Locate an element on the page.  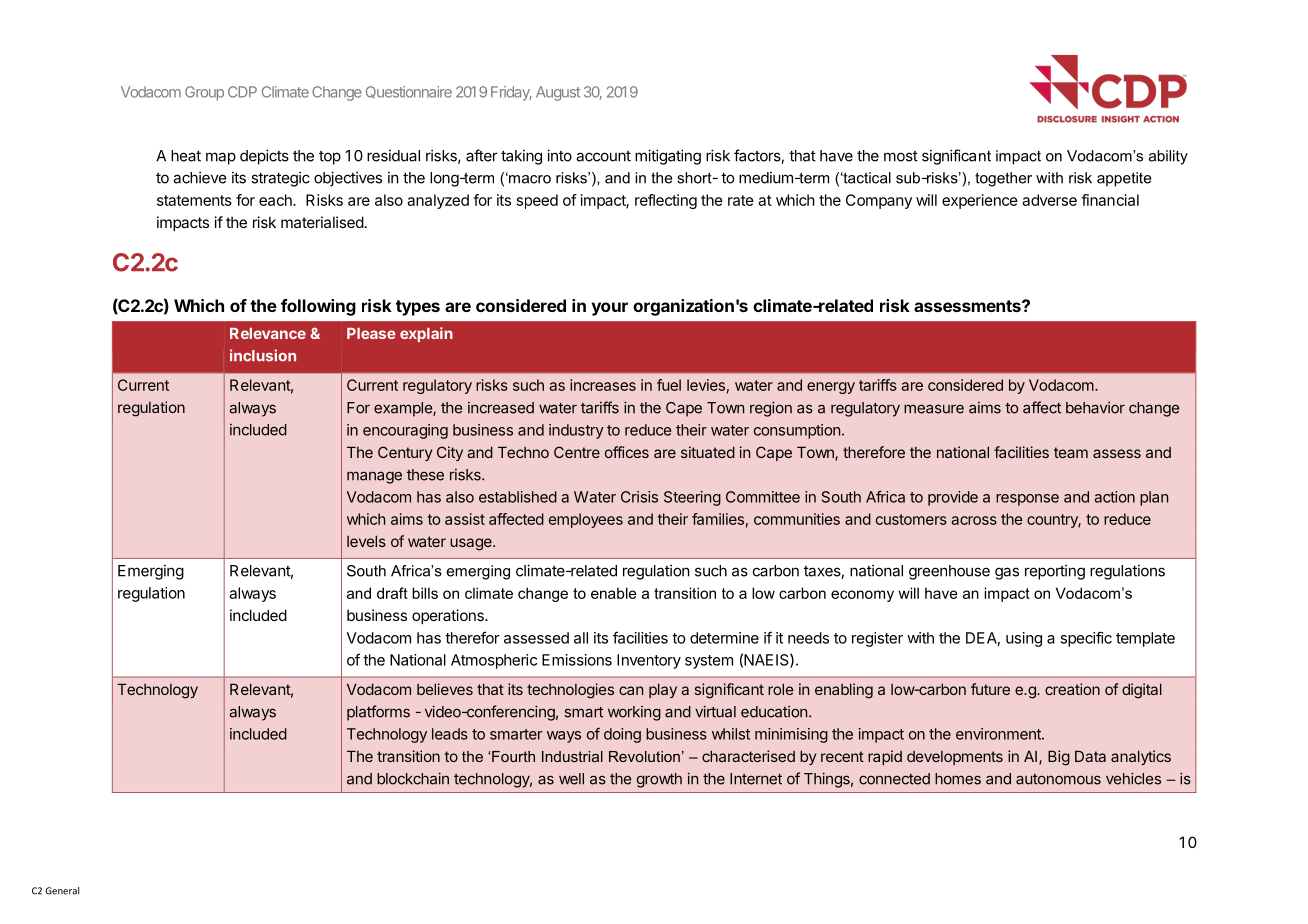
growth is located at coordinates (659, 780).
